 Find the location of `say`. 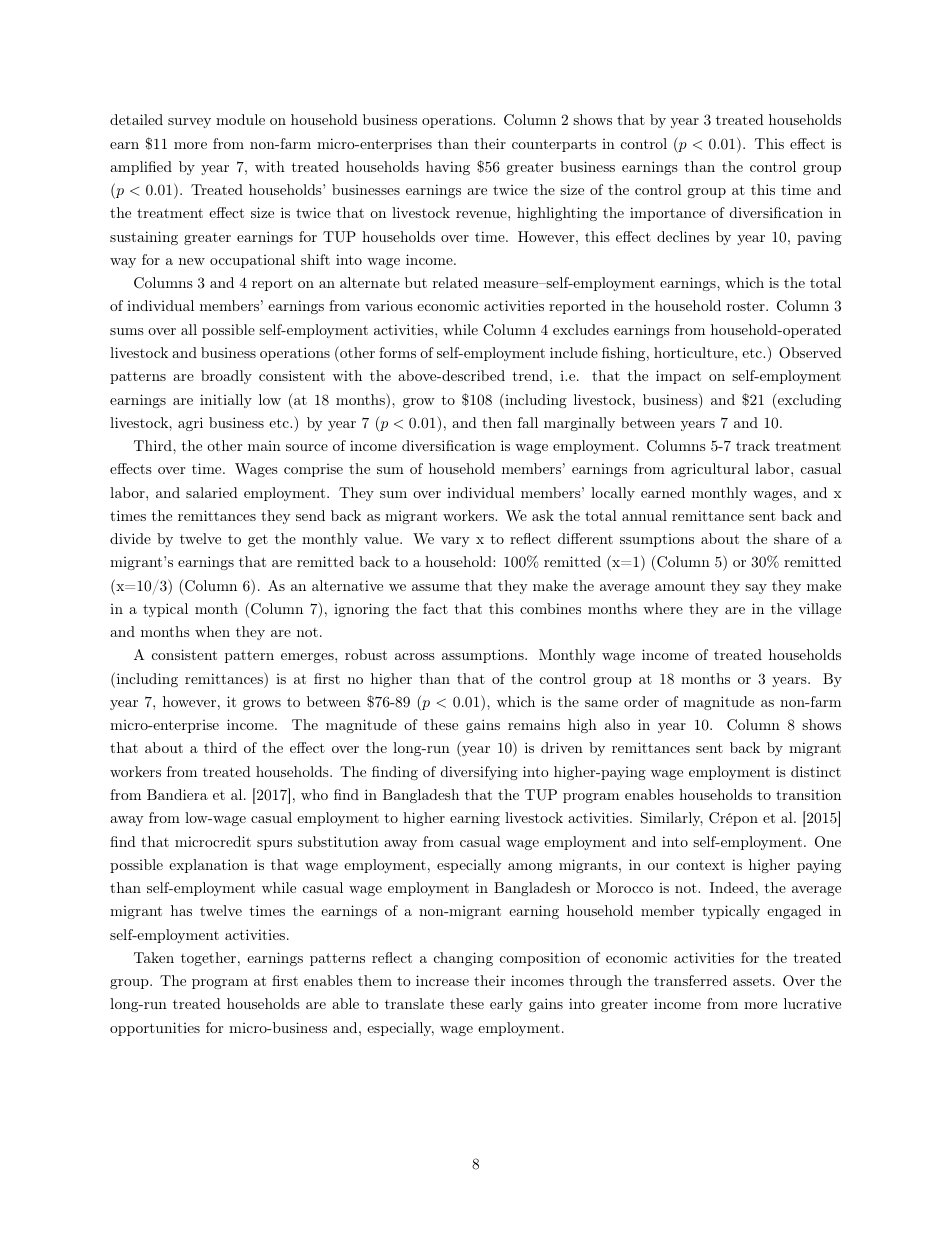

say is located at coordinates (756, 589).
